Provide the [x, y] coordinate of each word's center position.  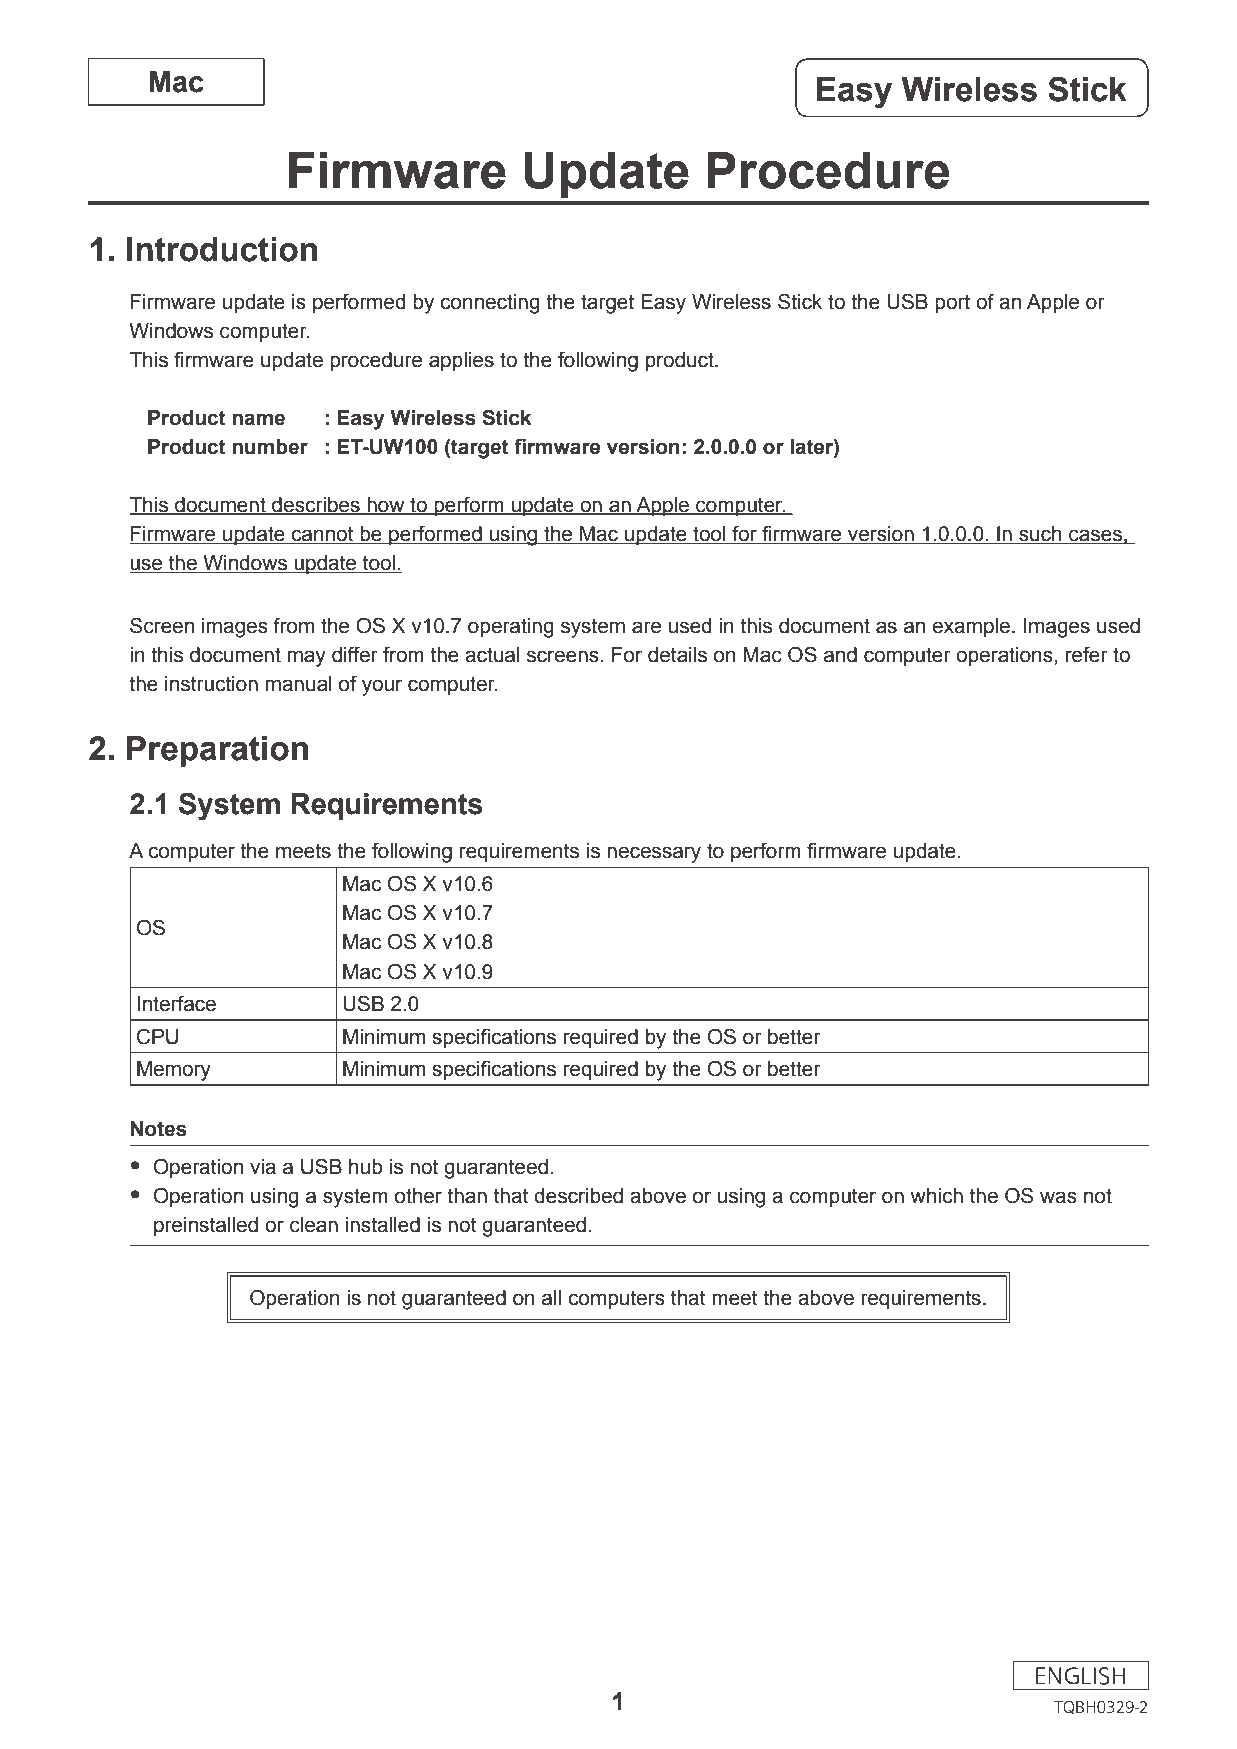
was [1058, 1197]
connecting [490, 304]
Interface [177, 1003]
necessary [654, 854]
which [936, 1196]
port [952, 304]
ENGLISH [1080, 1676]
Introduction [222, 249]
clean [314, 1225]
